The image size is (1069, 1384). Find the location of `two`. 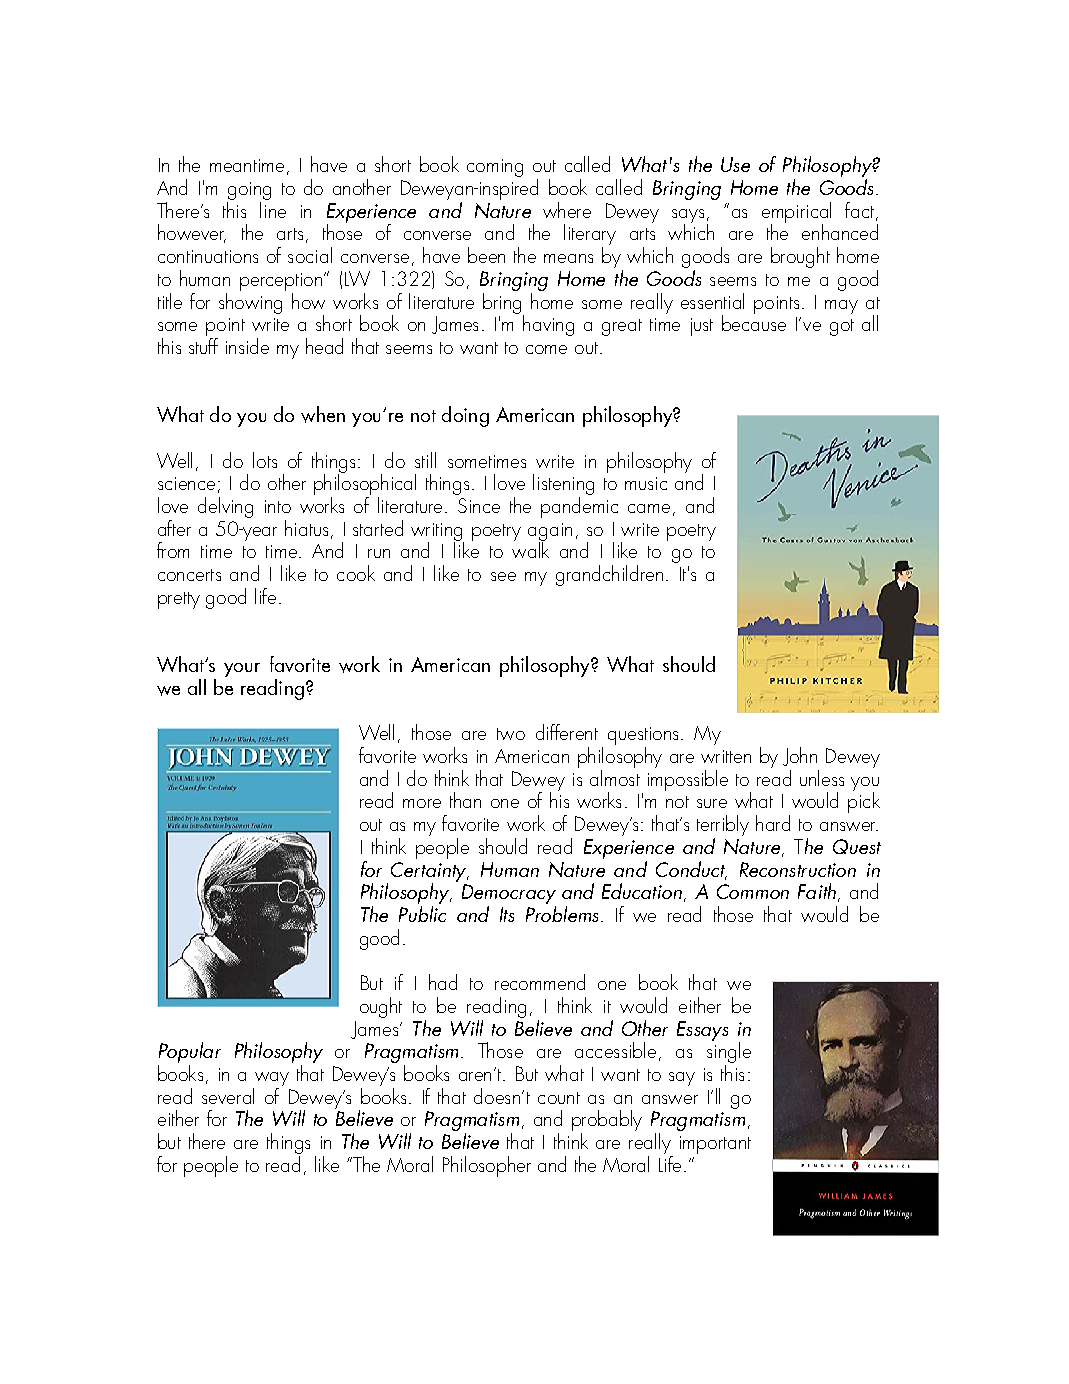

two is located at coordinates (511, 734).
